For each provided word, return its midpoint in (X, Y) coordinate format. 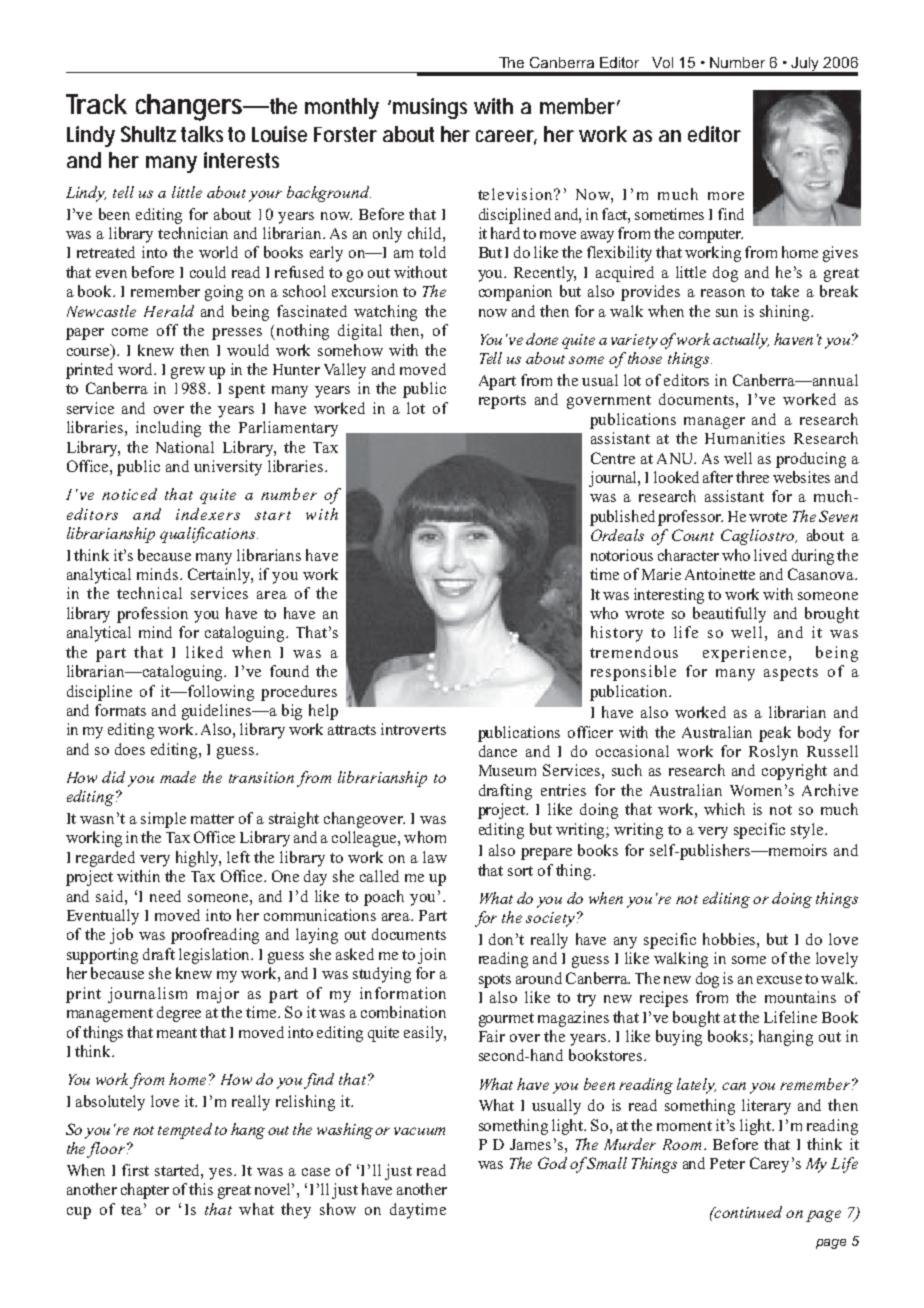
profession (152, 615)
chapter (145, 1191)
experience (744, 654)
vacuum (419, 1131)
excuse (779, 980)
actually (741, 341)
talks (202, 134)
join (432, 956)
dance (498, 751)
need (165, 896)
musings (428, 108)
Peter (727, 1163)
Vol (662, 62)
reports (502, 402)
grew (188, 373)
